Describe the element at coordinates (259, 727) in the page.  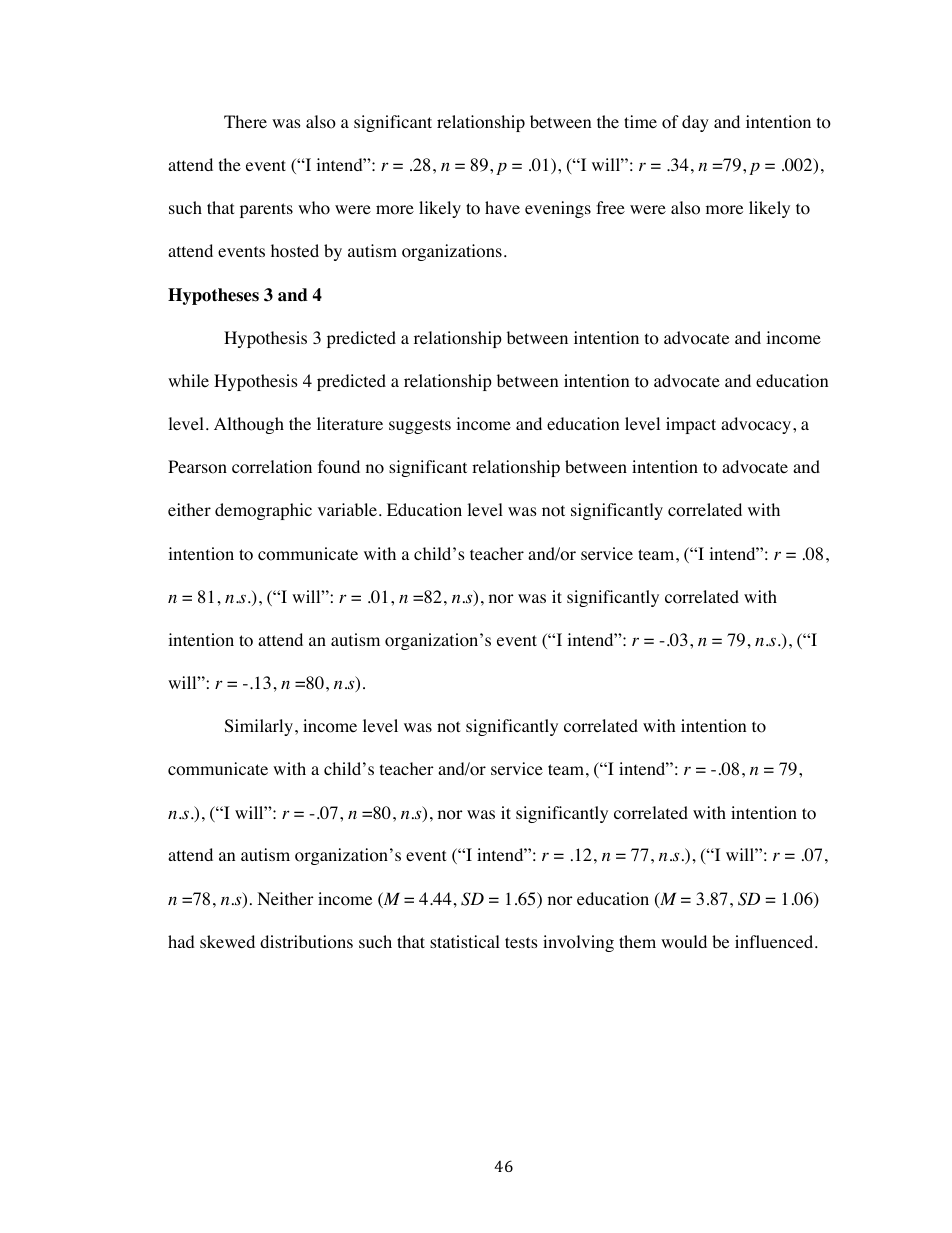
I see `Similarly` at that location.
